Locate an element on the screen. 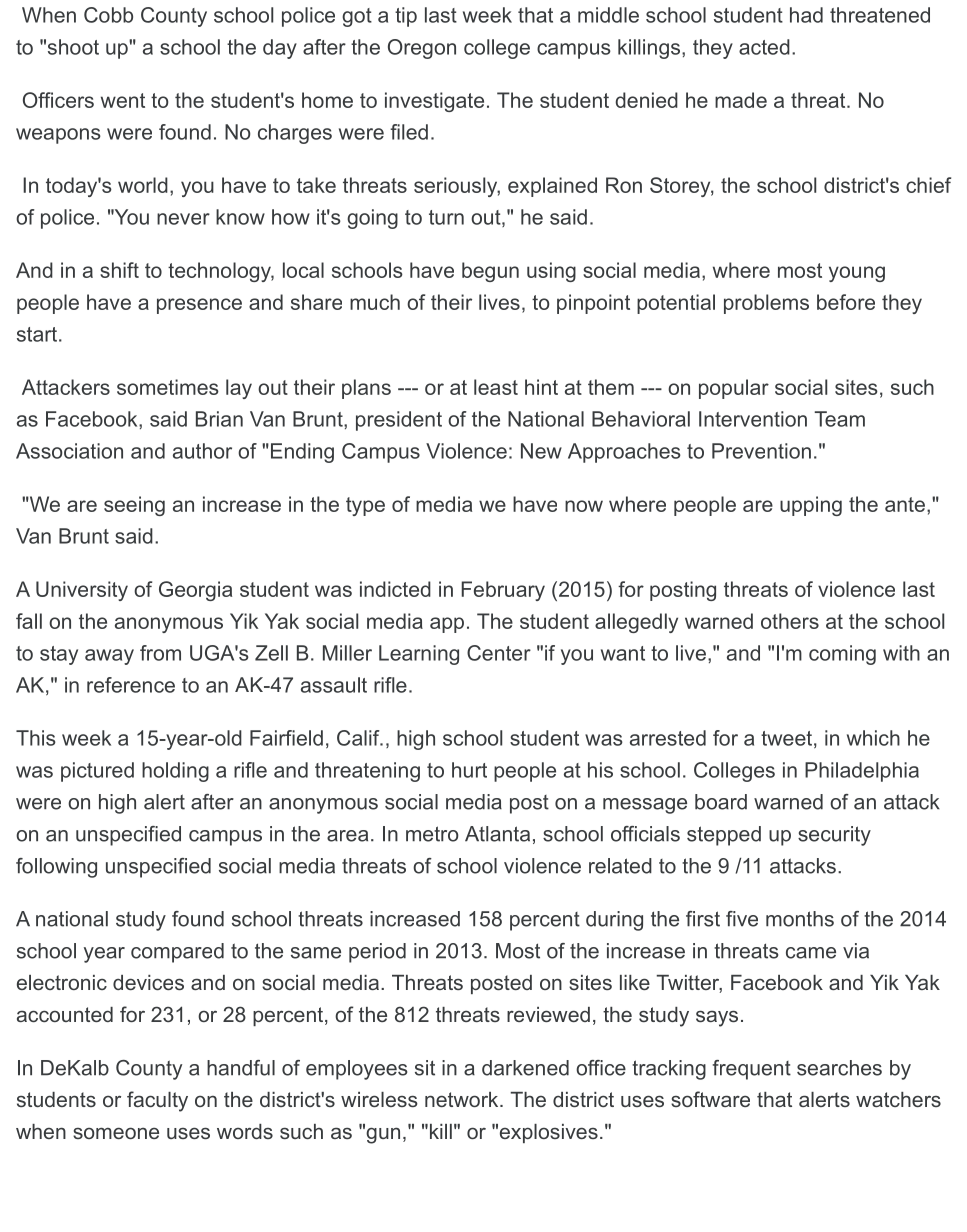  holding is located at coordinates (175, 772).
